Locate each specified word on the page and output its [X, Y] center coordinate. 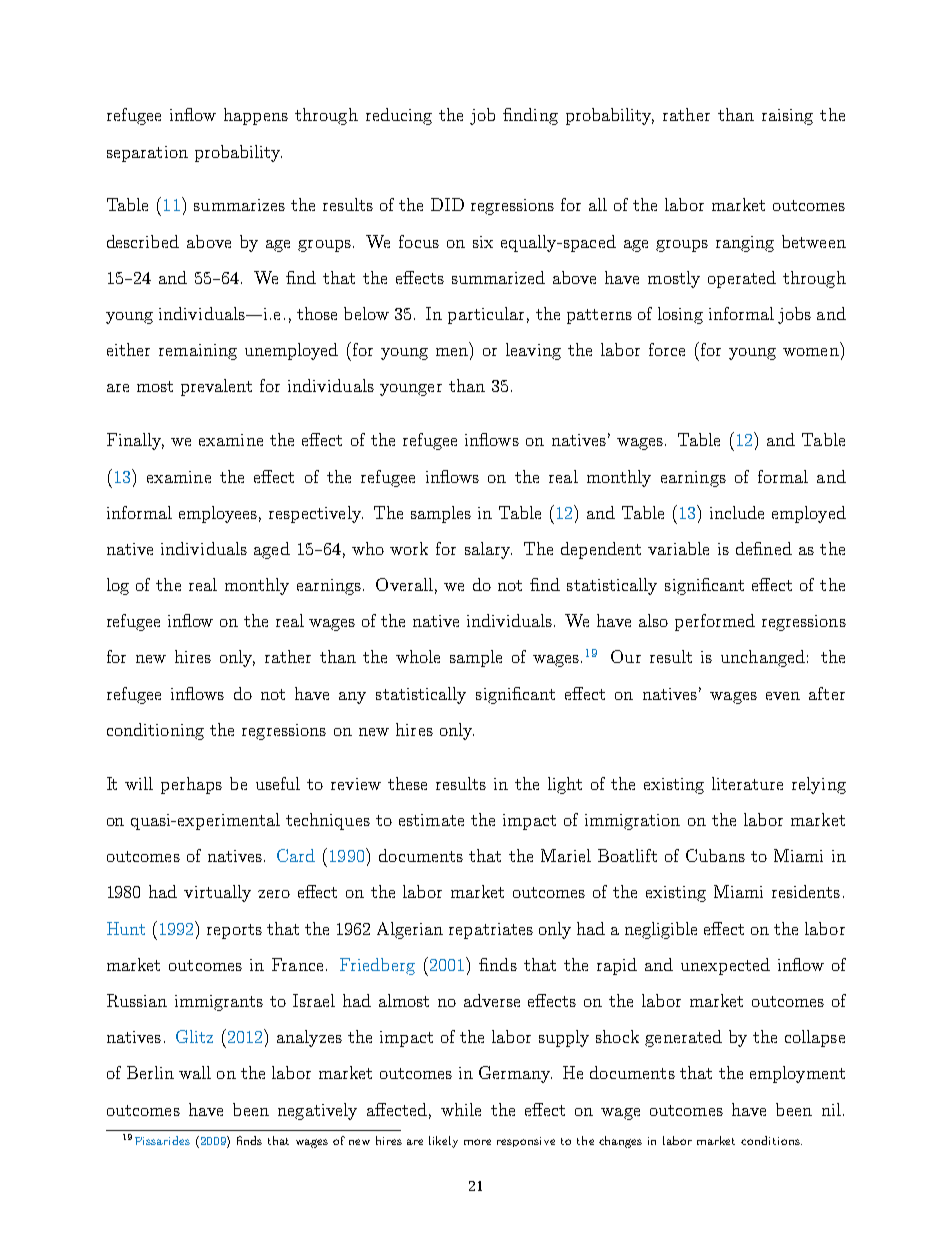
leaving [533, 351]
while [461, 1109]
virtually [217, 893]
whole [418, 656]
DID [447, 204]
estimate [431, 820]
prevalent [216, 387]
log [118, 586]
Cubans [715, 855]
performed [715, 622]
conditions [771, 1140]
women [811, 352]
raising [787, 117]
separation [147, 154]
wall [195, 1072]
